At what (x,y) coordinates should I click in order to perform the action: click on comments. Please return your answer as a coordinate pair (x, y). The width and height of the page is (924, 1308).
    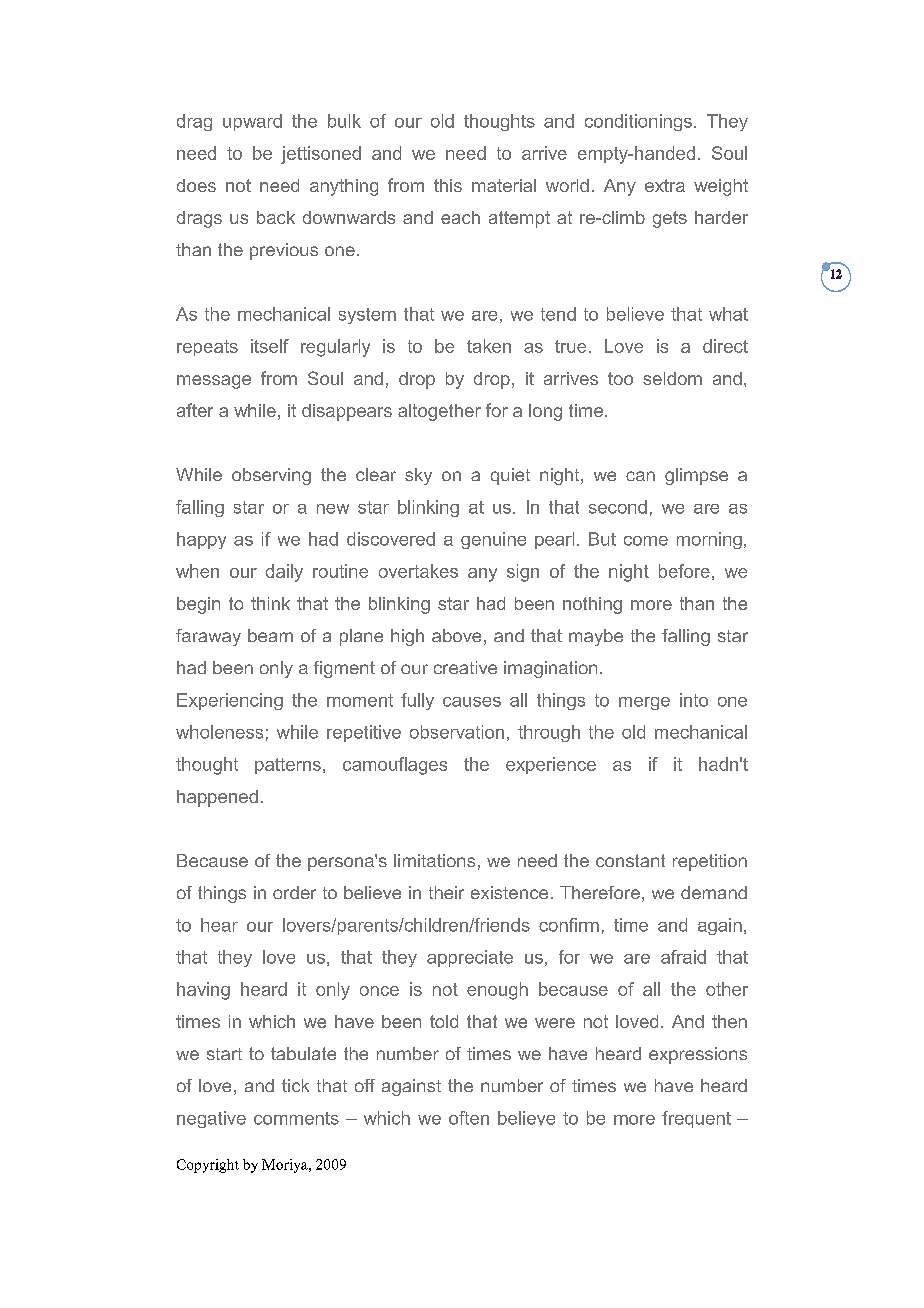
    Looking at the image, I should click on (296, 1118).
